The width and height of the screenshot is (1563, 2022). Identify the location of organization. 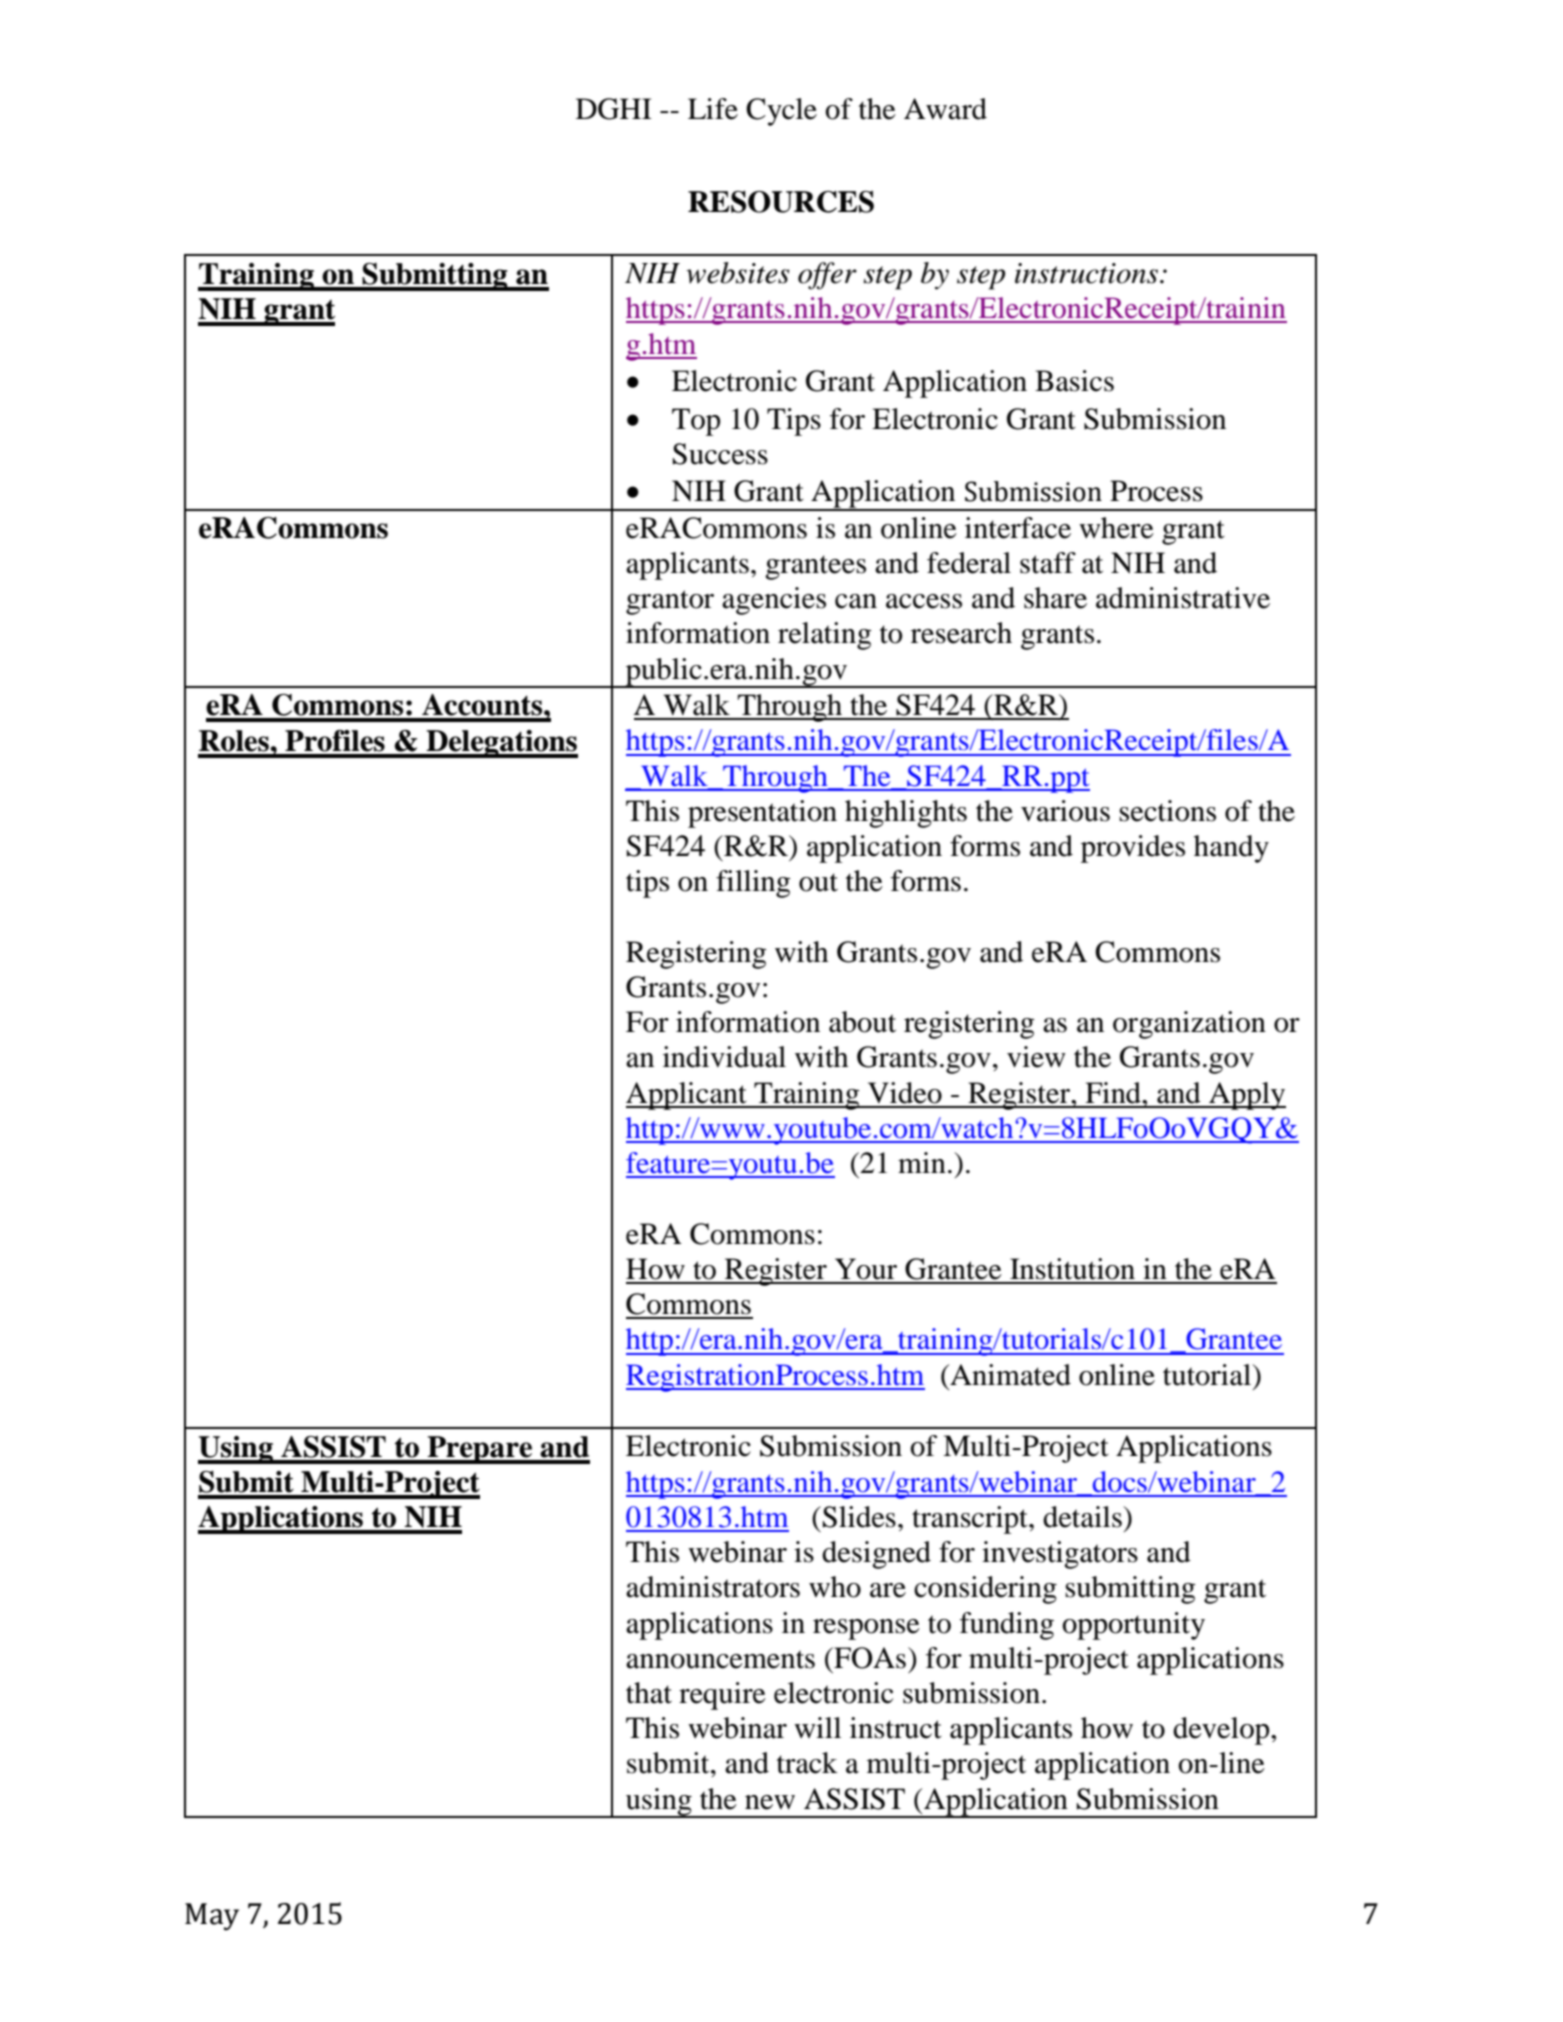
(1189, 1025).
